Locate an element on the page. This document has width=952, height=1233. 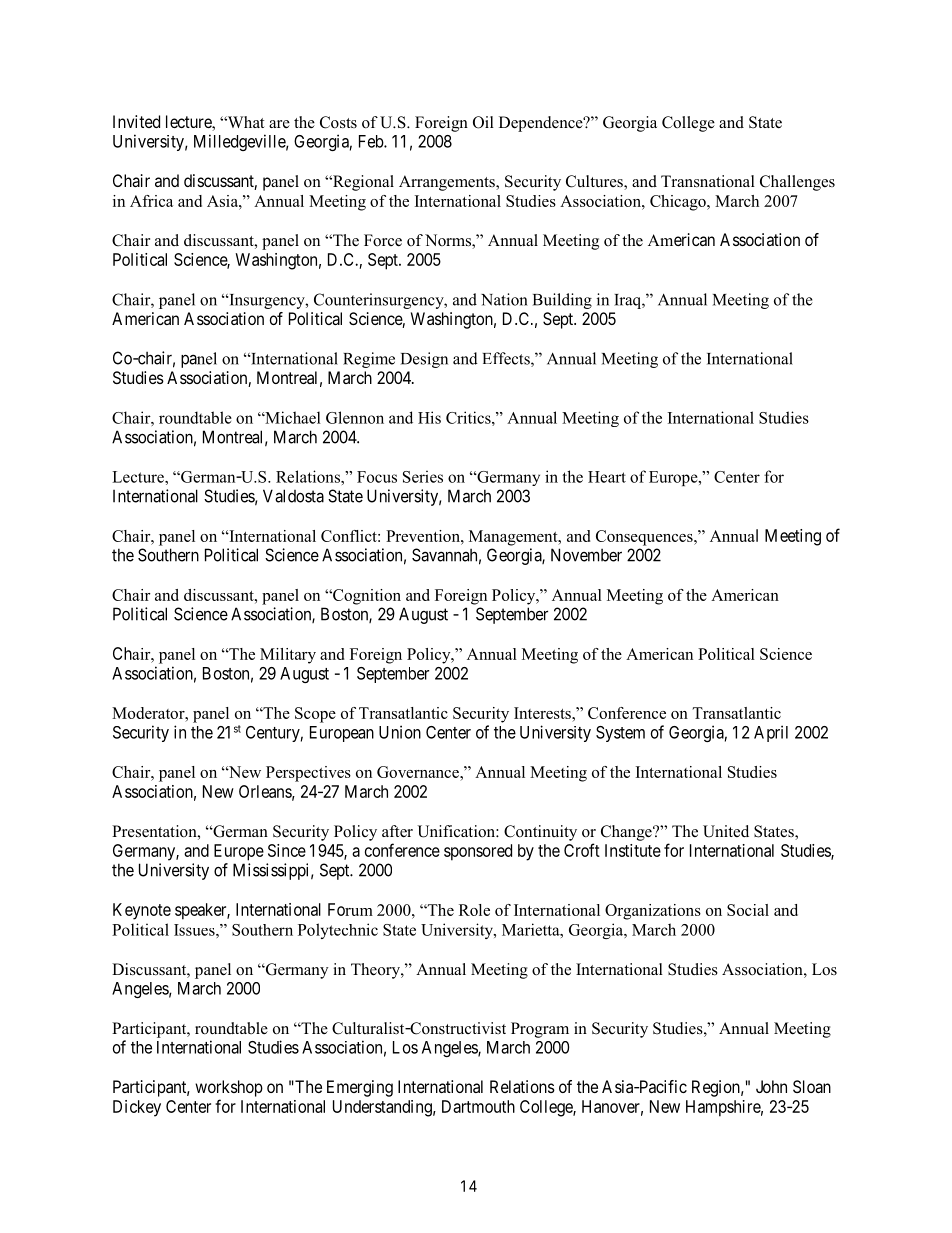
sponsored is located at coordinates (478, 852).
